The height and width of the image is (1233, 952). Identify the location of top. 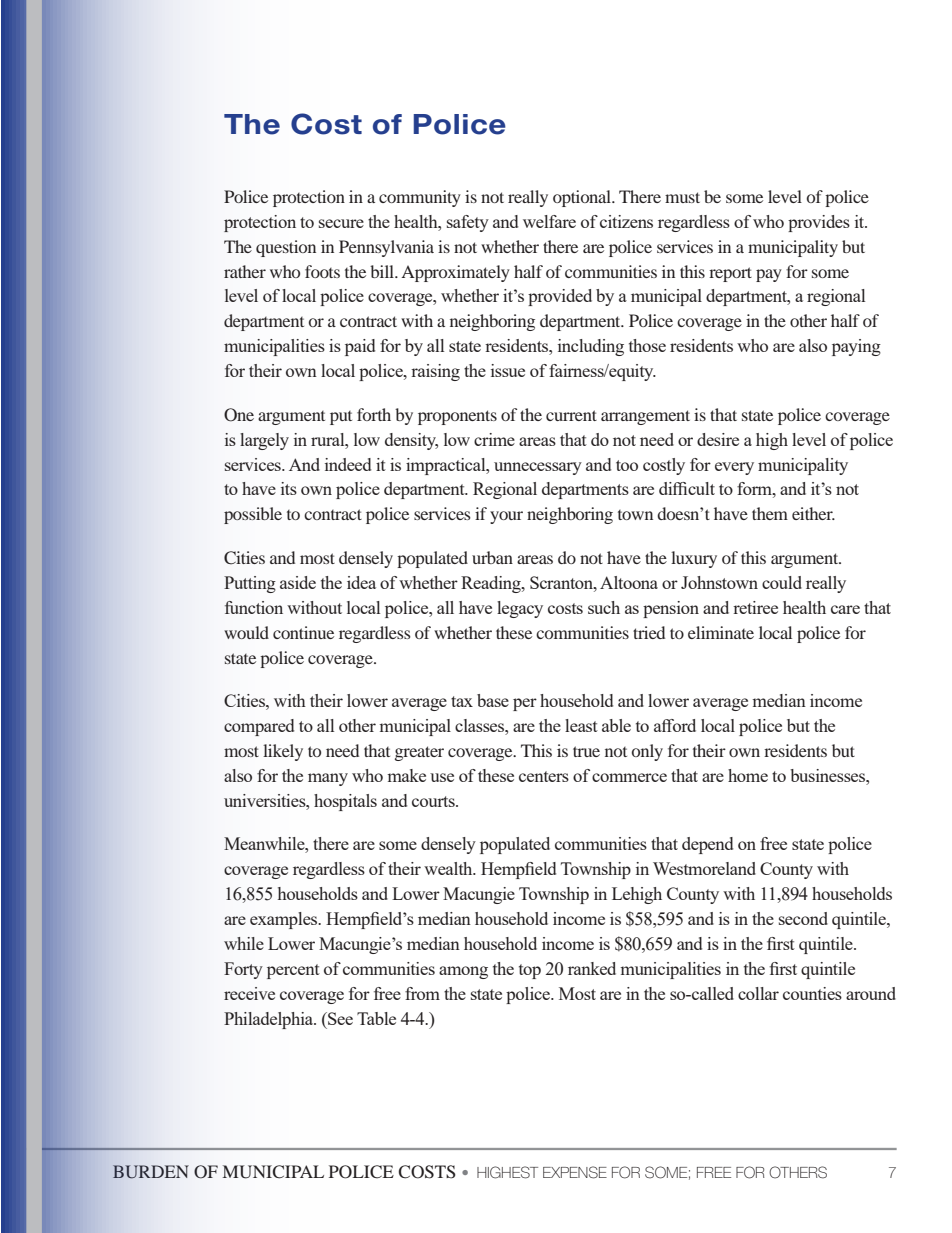
(530, 971).
